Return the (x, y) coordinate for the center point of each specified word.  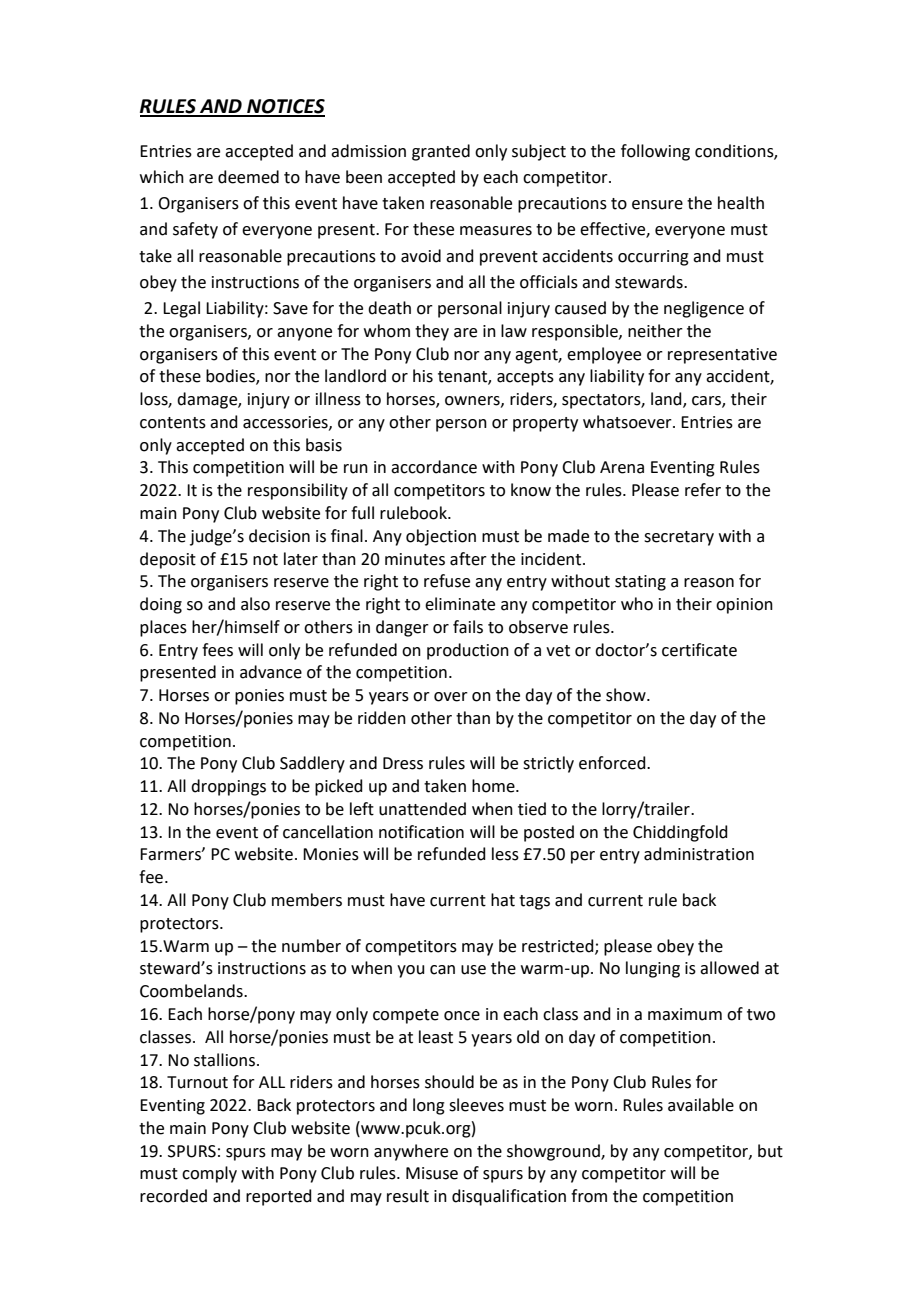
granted (441, 152)
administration (699, 854)
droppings (228, 787)
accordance (434, 467)
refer (703, 490)
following (655, 152)
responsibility (298, 491)
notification (421, 832)
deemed (248, 177)
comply (209, 1174)
